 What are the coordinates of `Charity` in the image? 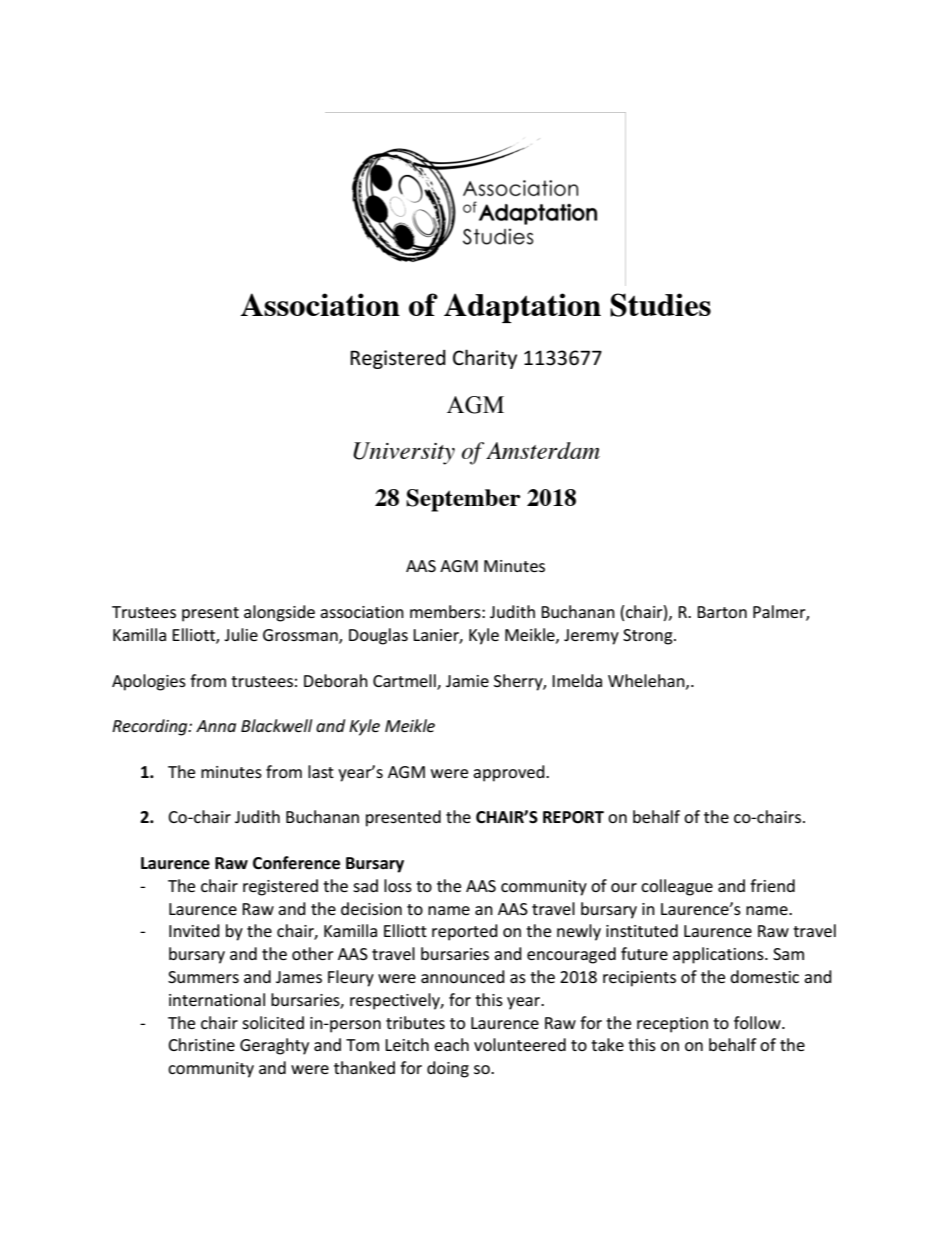 It's located at (485, 359).
